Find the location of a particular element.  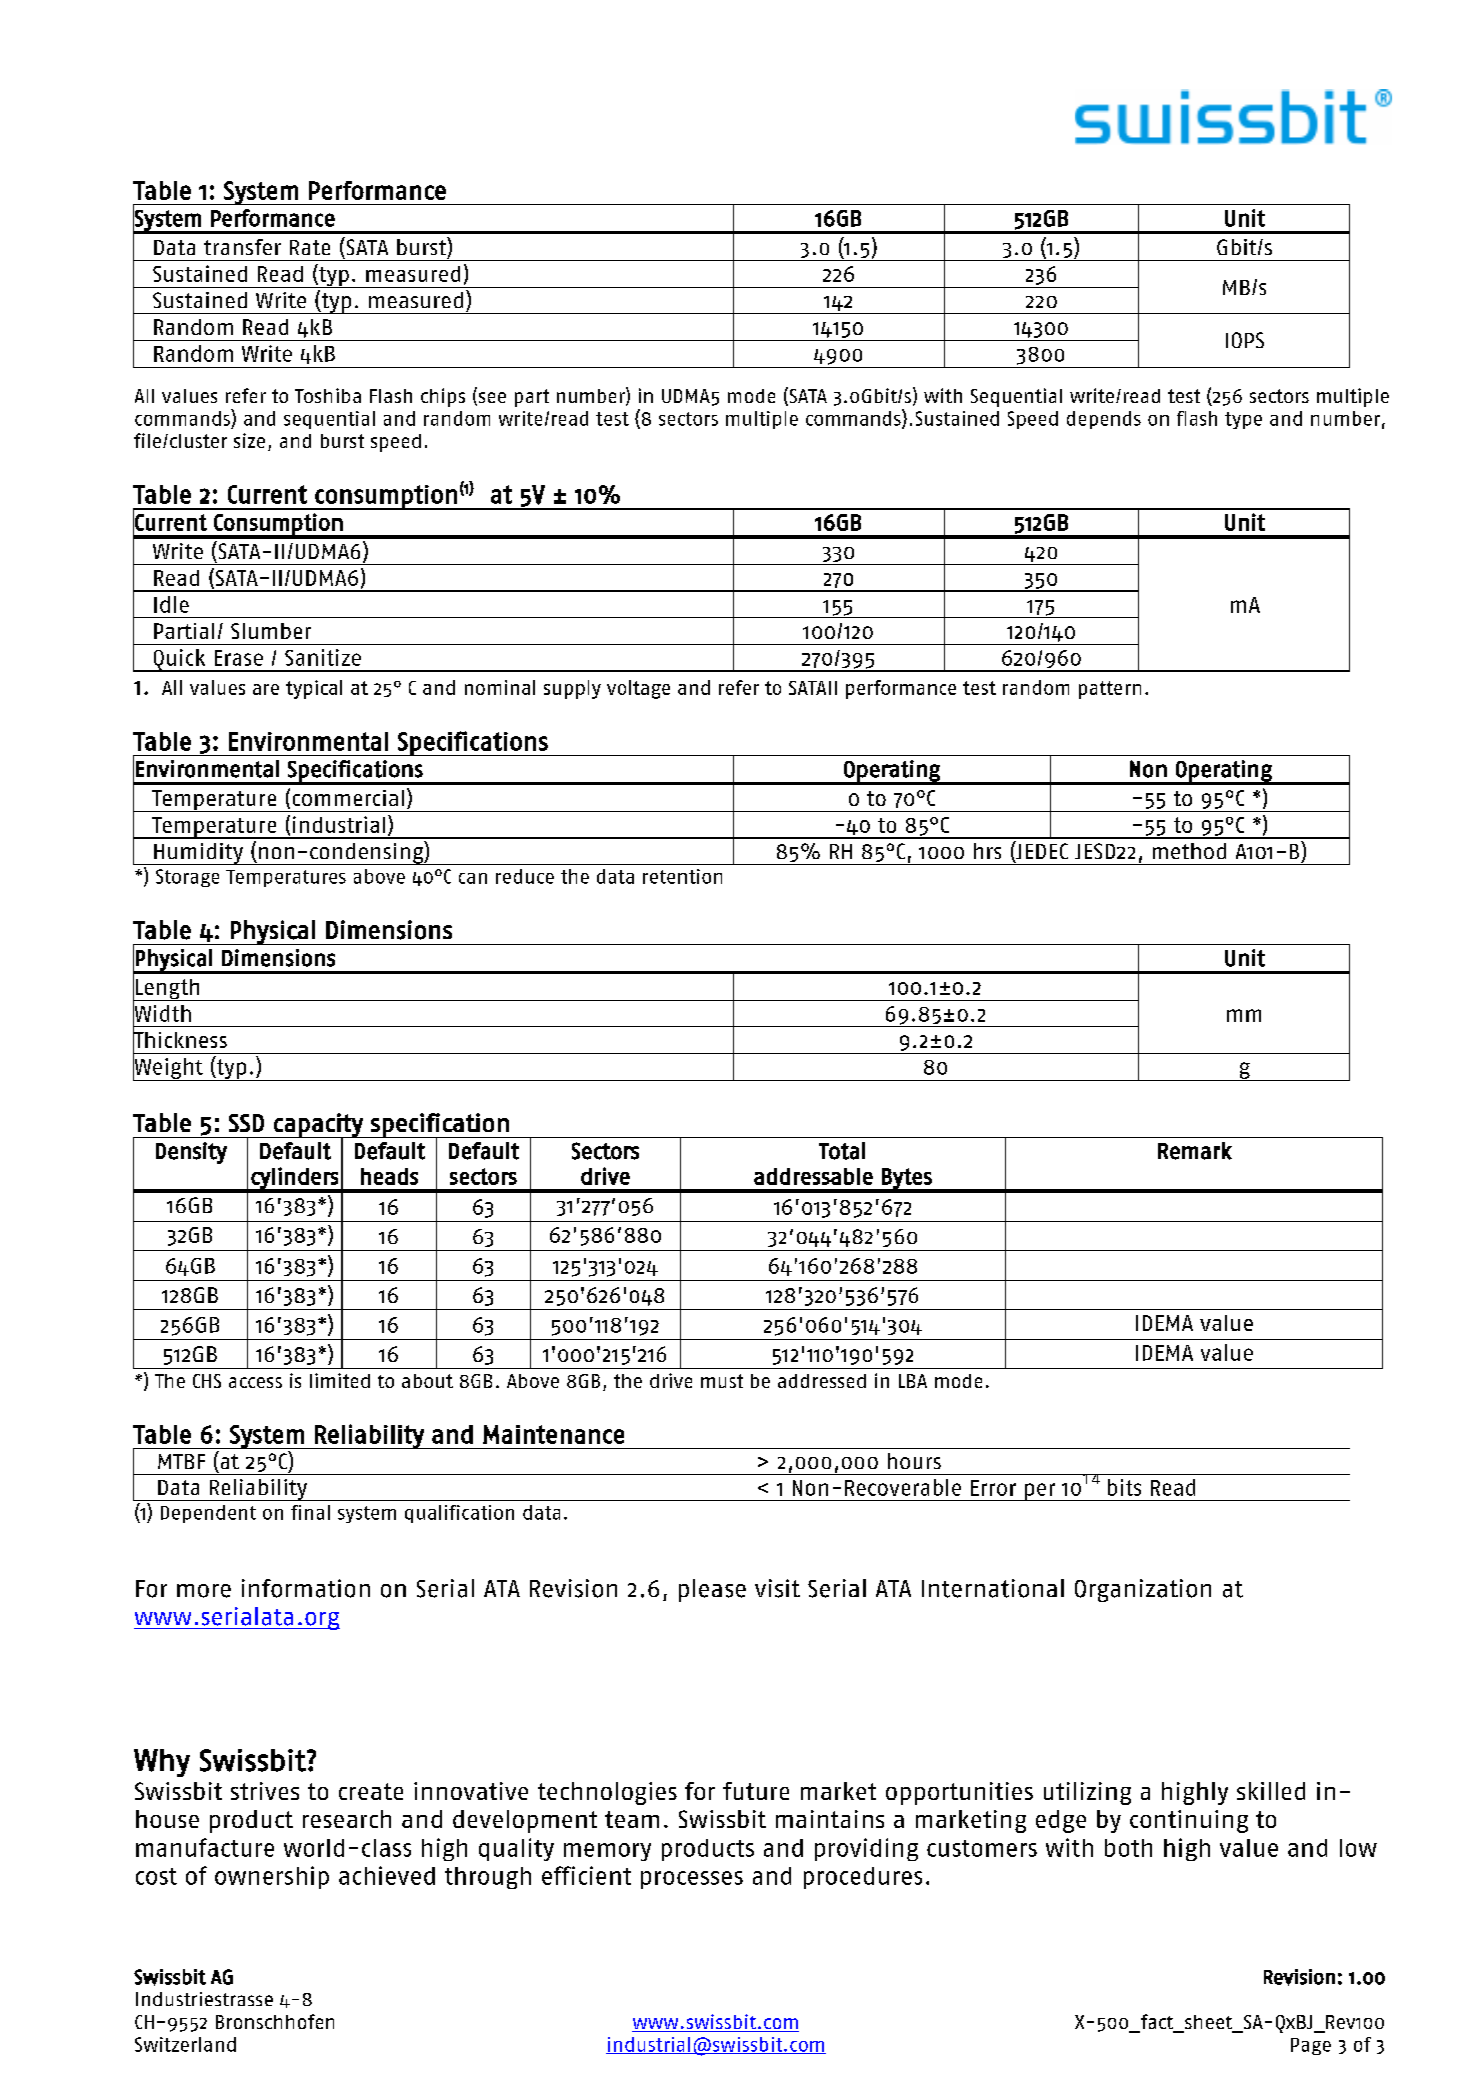

Remark is located at coordinates (1195, 1151).
